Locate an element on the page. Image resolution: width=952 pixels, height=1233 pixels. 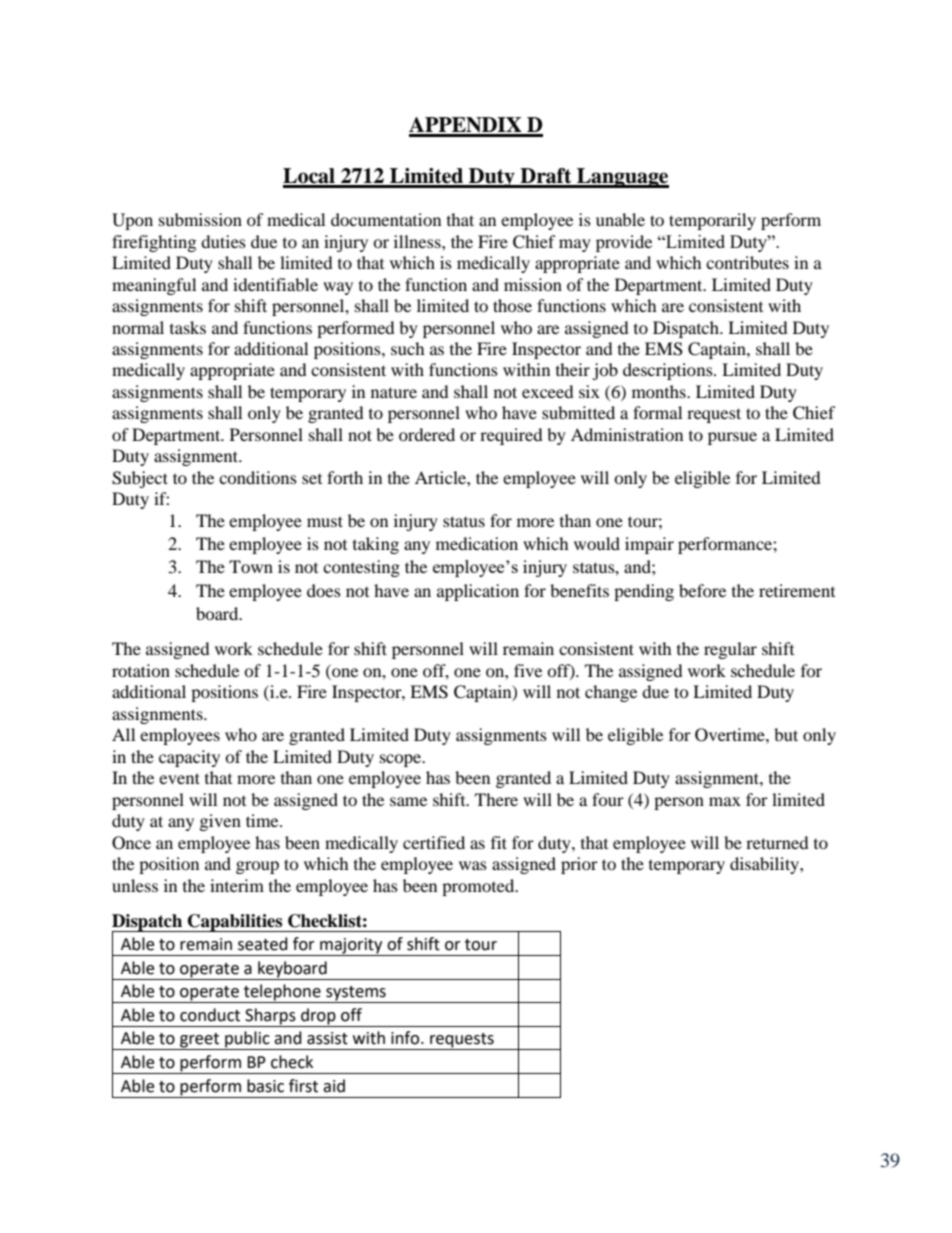
info is located at coordinates (406, 1038).
